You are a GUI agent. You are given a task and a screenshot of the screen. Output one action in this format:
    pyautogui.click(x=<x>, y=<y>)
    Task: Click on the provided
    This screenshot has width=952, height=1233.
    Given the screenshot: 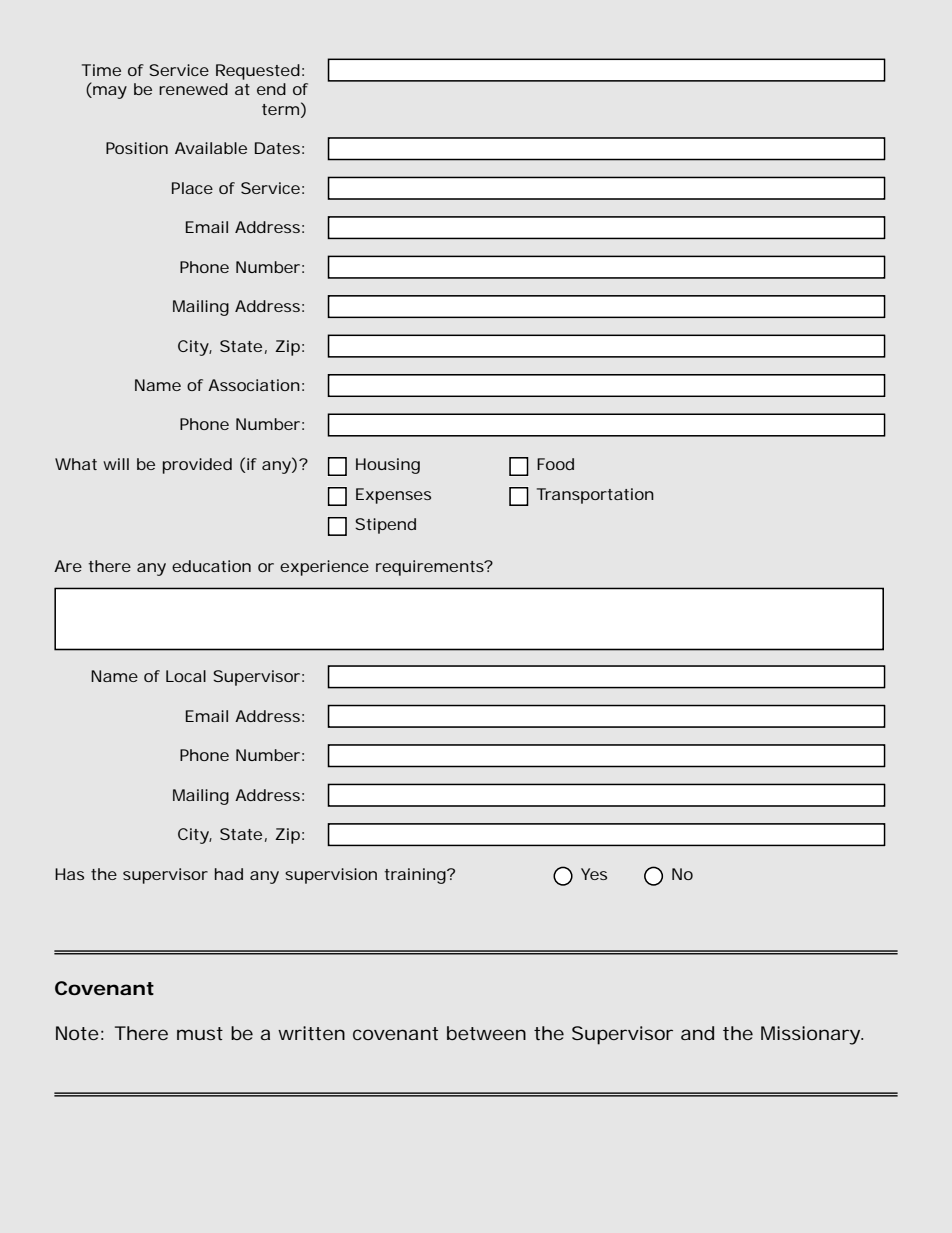 What is the action you would take?
    pyautogui.click(x=197, y=466)
